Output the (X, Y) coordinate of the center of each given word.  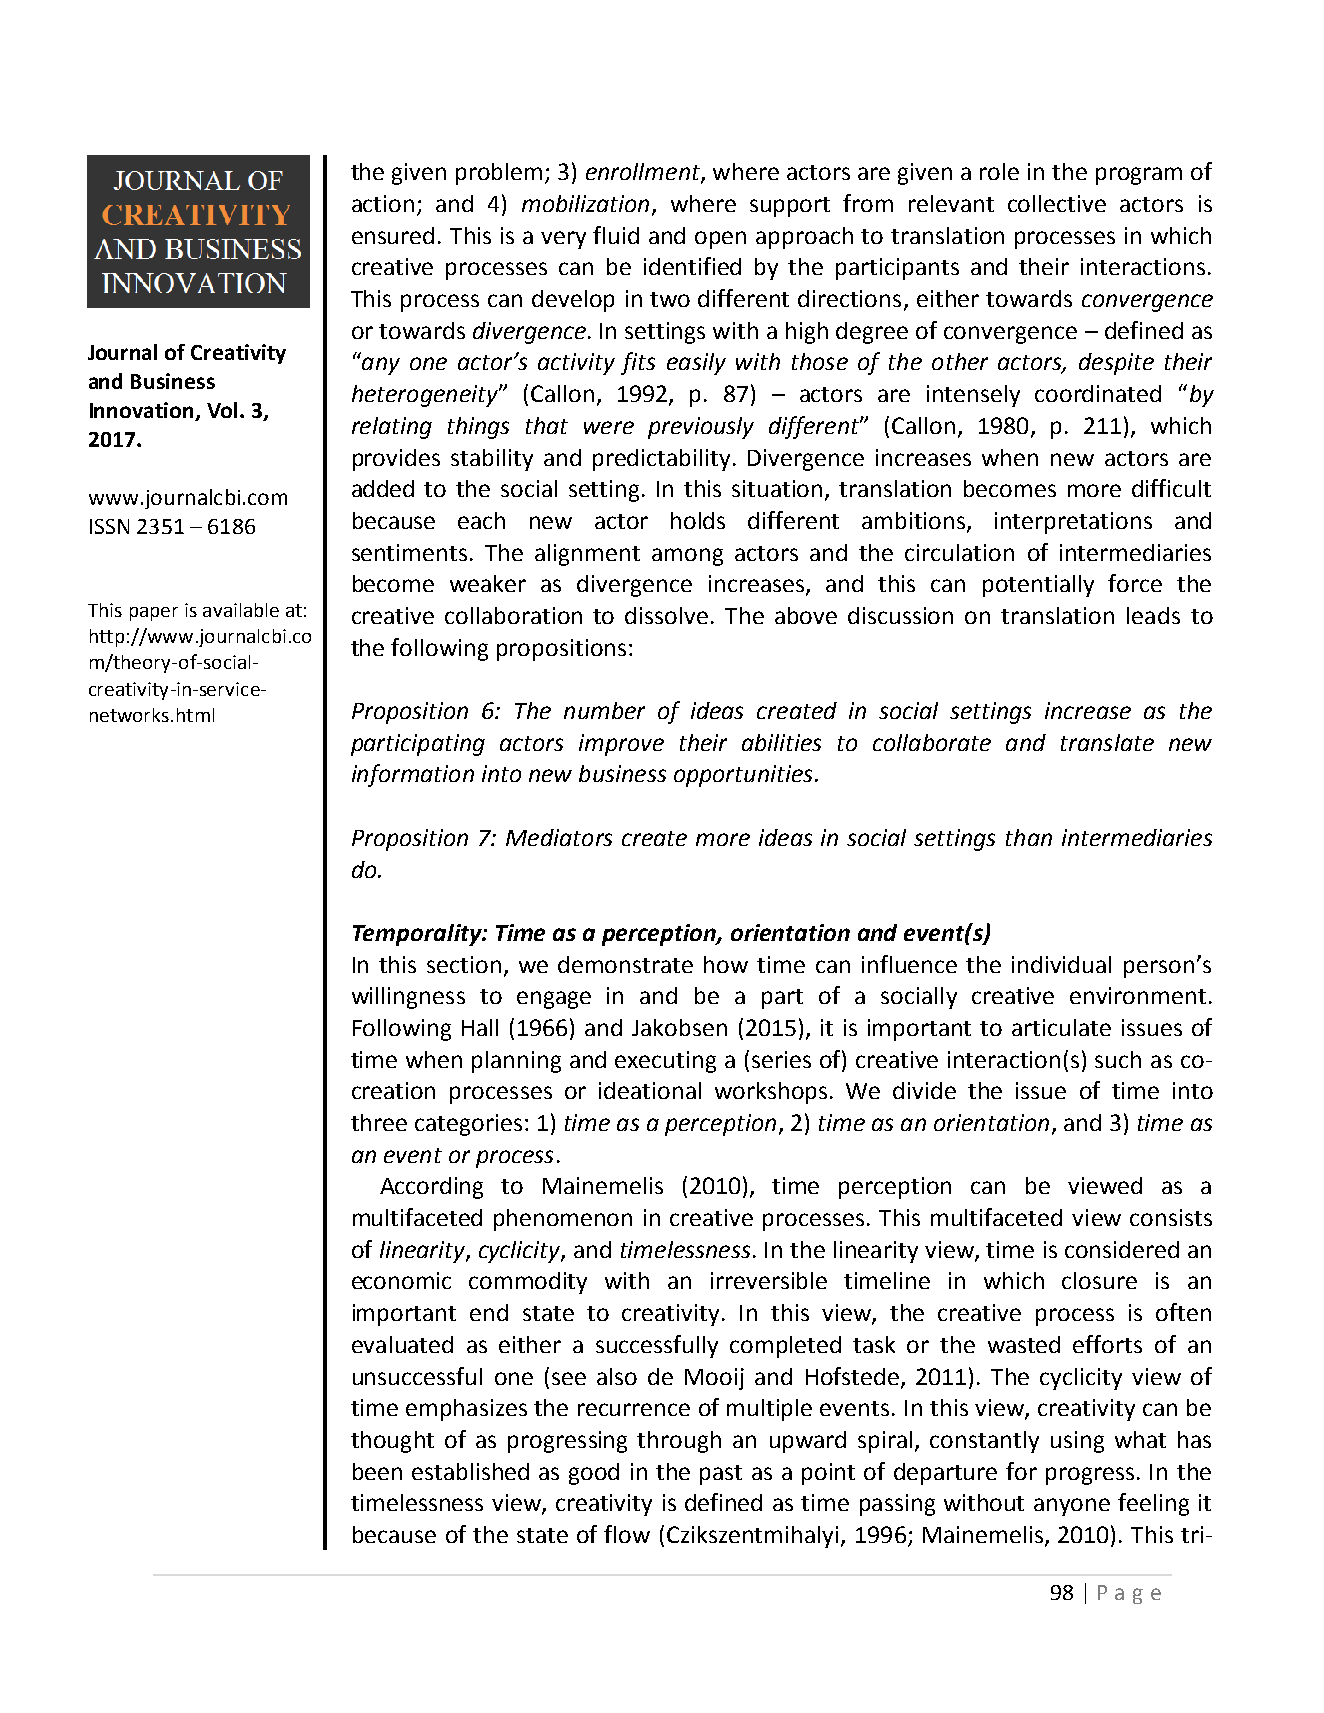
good (594, 1474)
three (379, 1122)
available (241, 610)
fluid (616, 235)
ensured (393, 235)
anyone (1072, 1507)
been (377, 1471)
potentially (1038, 586)
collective (1057, 203)
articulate (1061, 1027)
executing (665, 1062)
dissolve (666, 615)
